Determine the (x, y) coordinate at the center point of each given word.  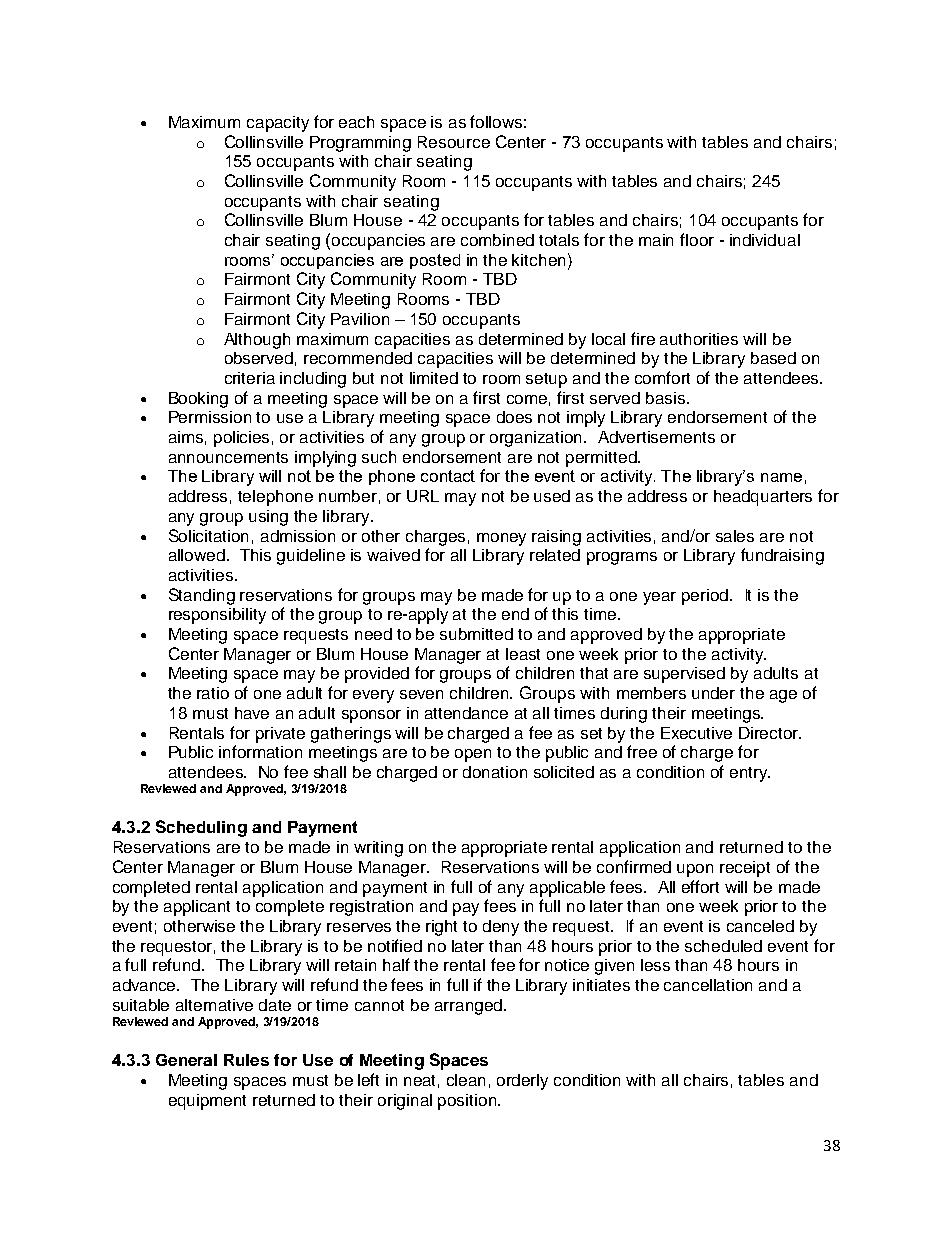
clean (466, 1080)
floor (697, 239)
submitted (476, 634)
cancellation (708, 985)
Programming (360, 144)
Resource (454, 142)
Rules (246, 1060)
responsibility (217, 616)
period (706, 597)
